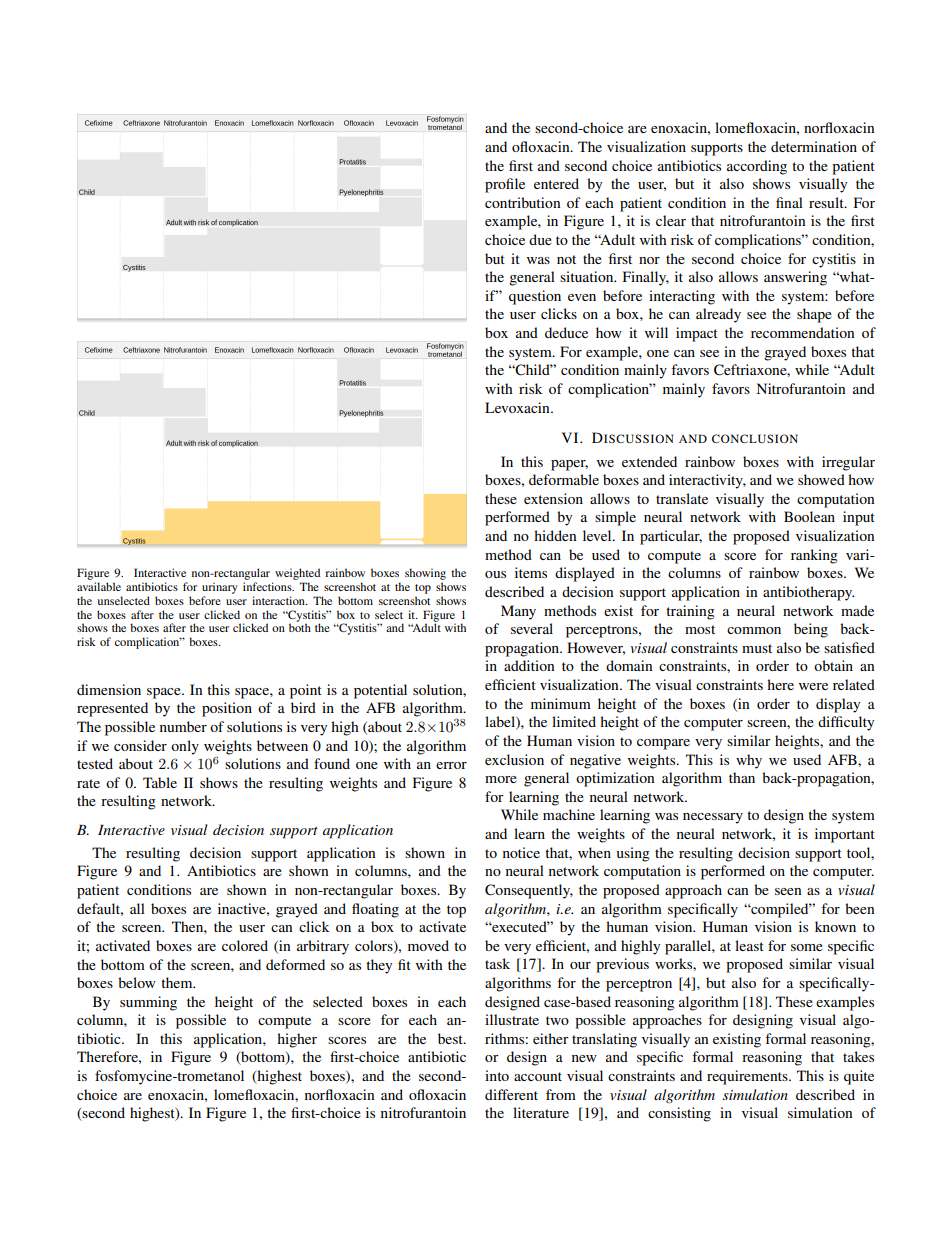  I want to click on Table, so click(160, 782).
